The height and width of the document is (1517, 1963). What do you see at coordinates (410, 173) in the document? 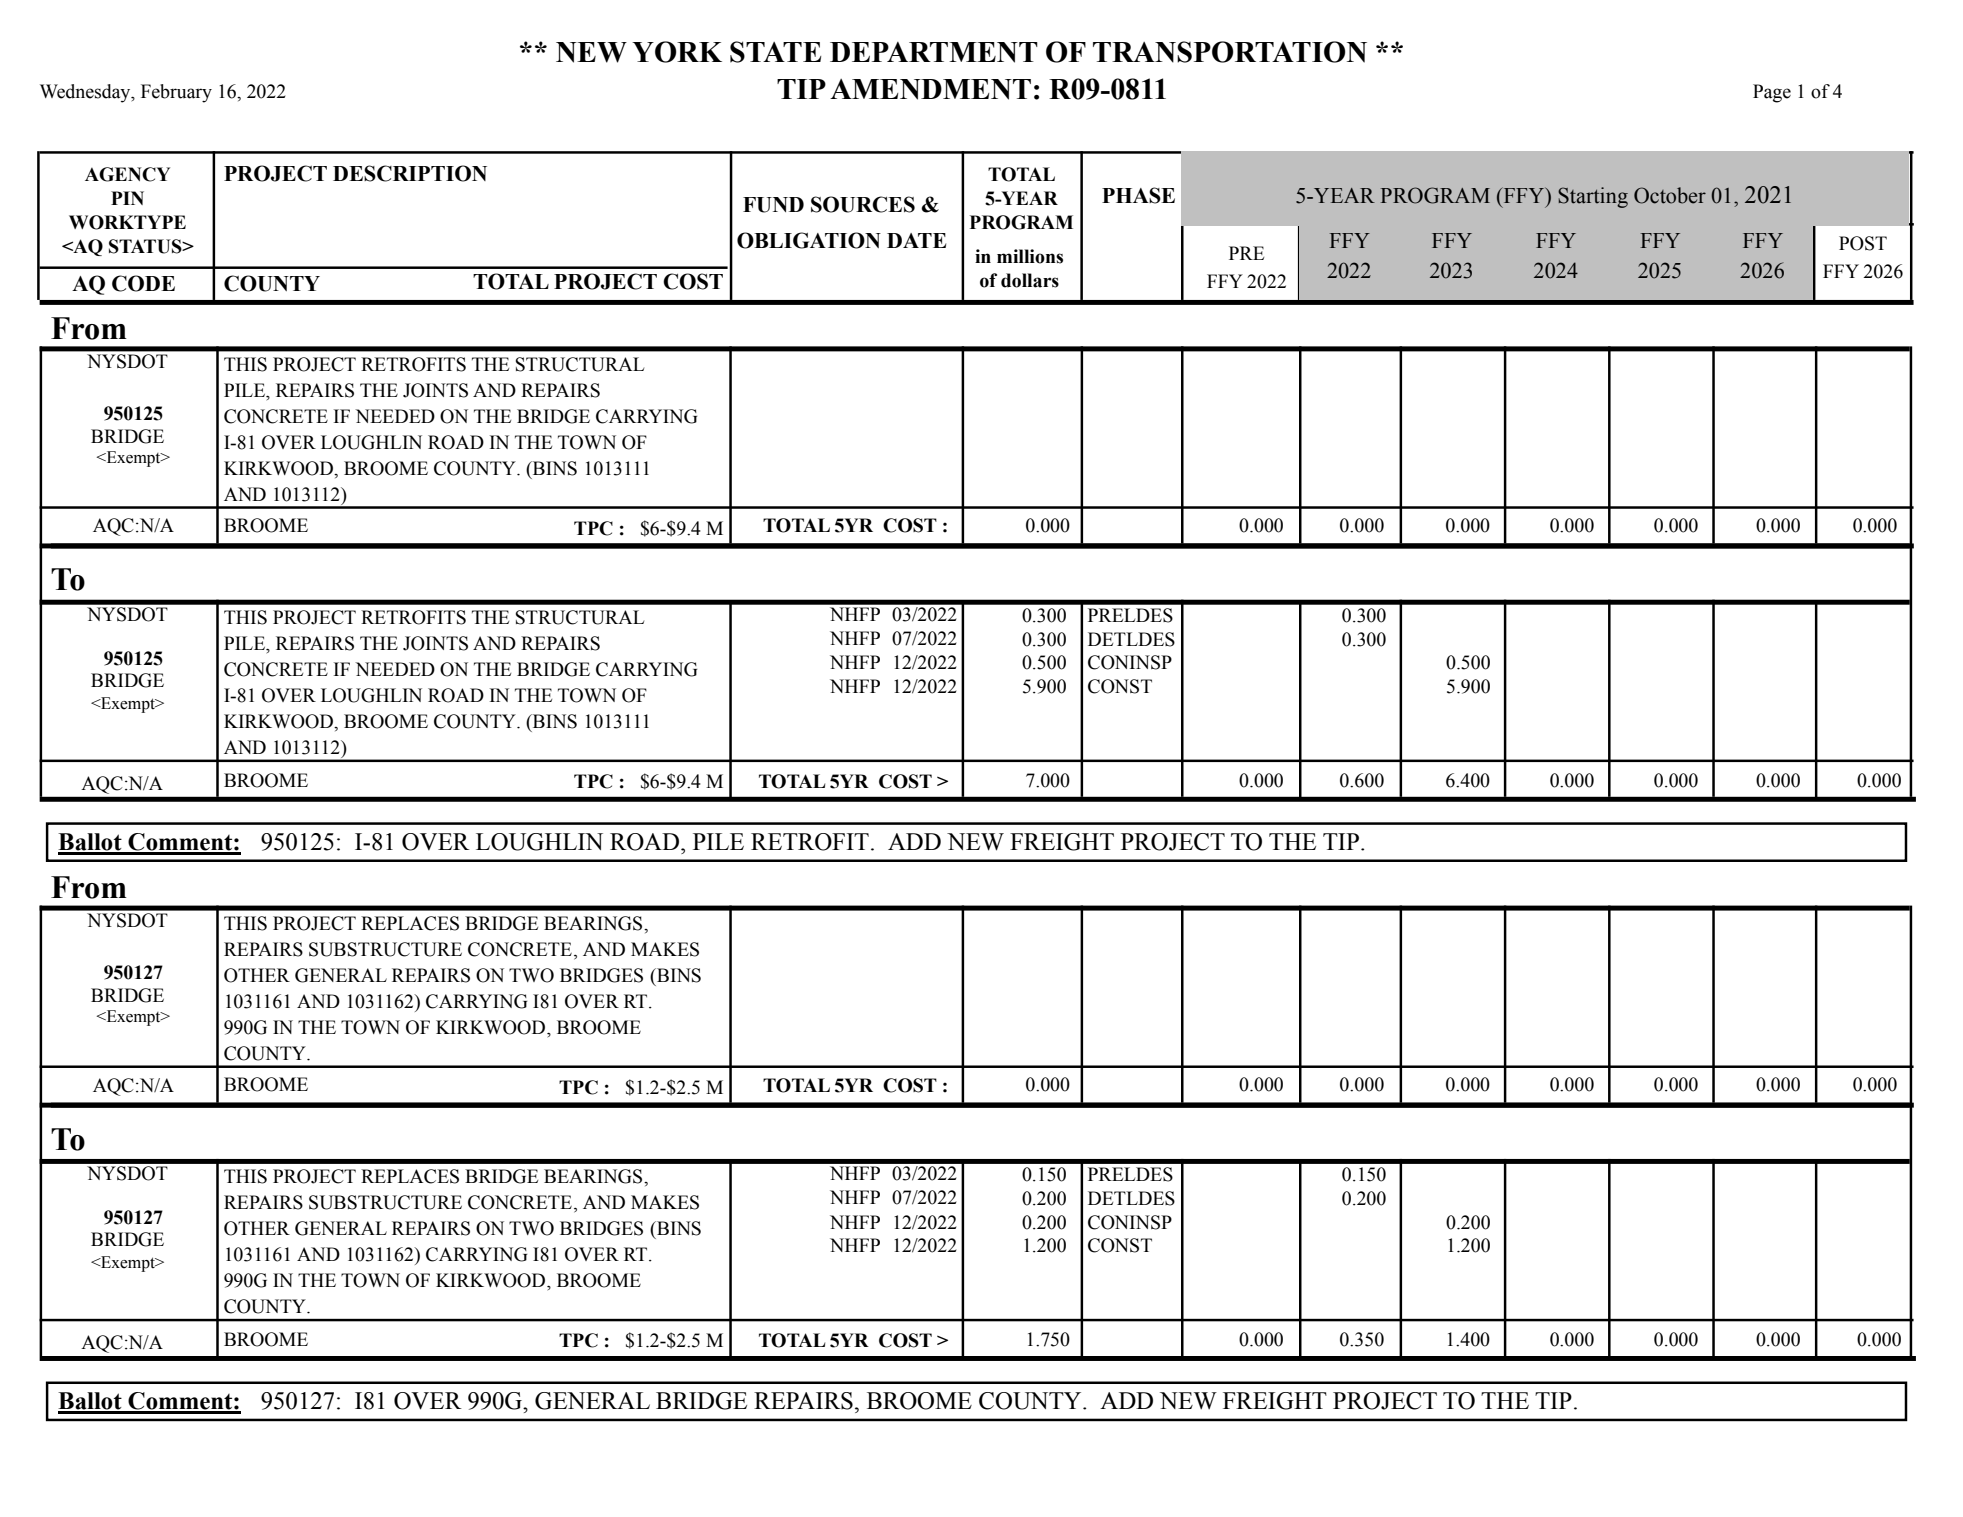
I see `DESCRIPTION` at bounding box center [410, 173].
